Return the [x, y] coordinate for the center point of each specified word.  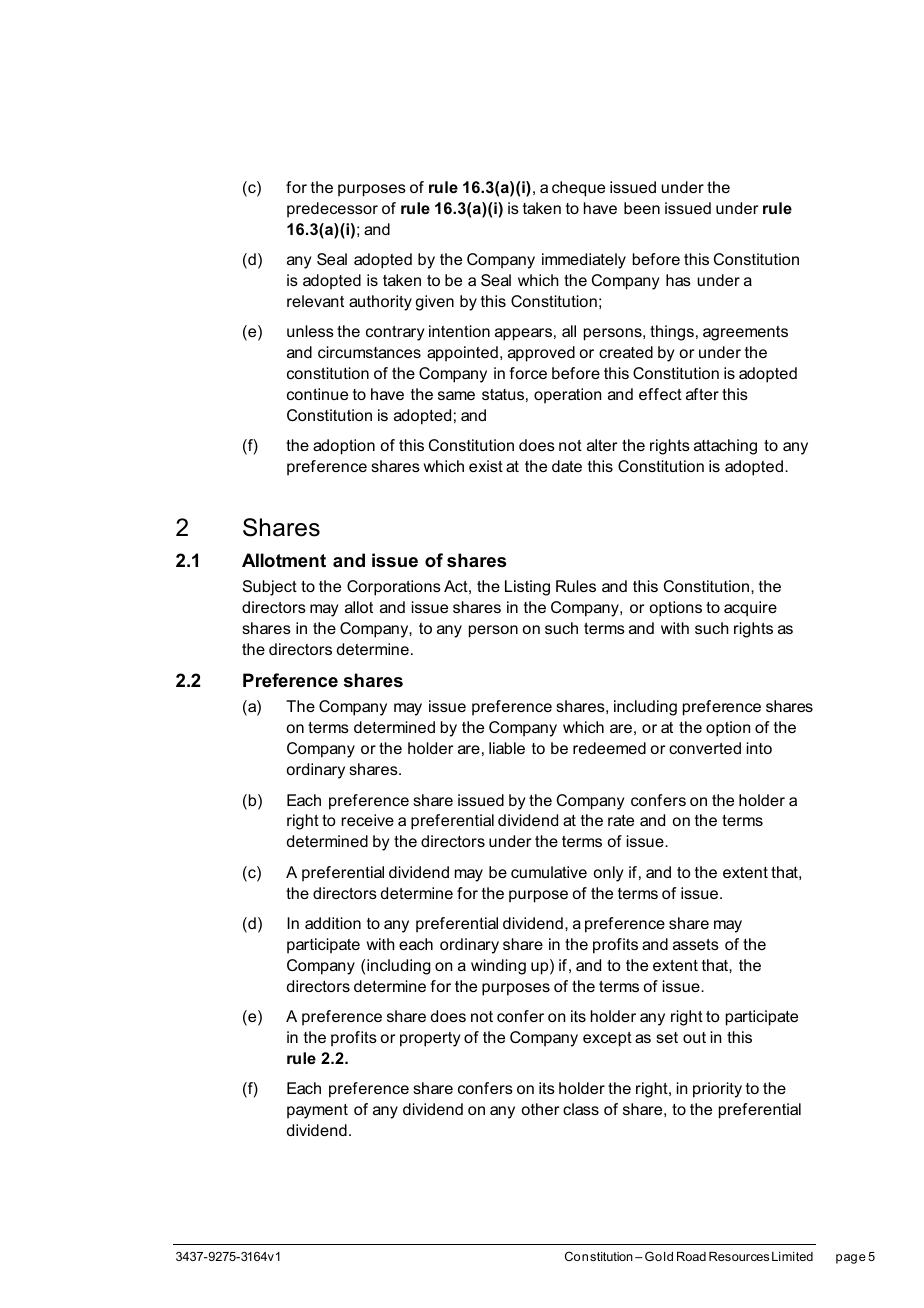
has [678, 280]
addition [333, 923]
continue [317, 394]
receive [368, 820]
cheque [578, 189]
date [567, 466]
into [759, 748]
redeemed [609, 748]
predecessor [332, 210]
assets [696, 944]
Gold [659, 1256]
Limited [792, 1256]
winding [498, 967]
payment [317, 1111]
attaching [725, 447]
